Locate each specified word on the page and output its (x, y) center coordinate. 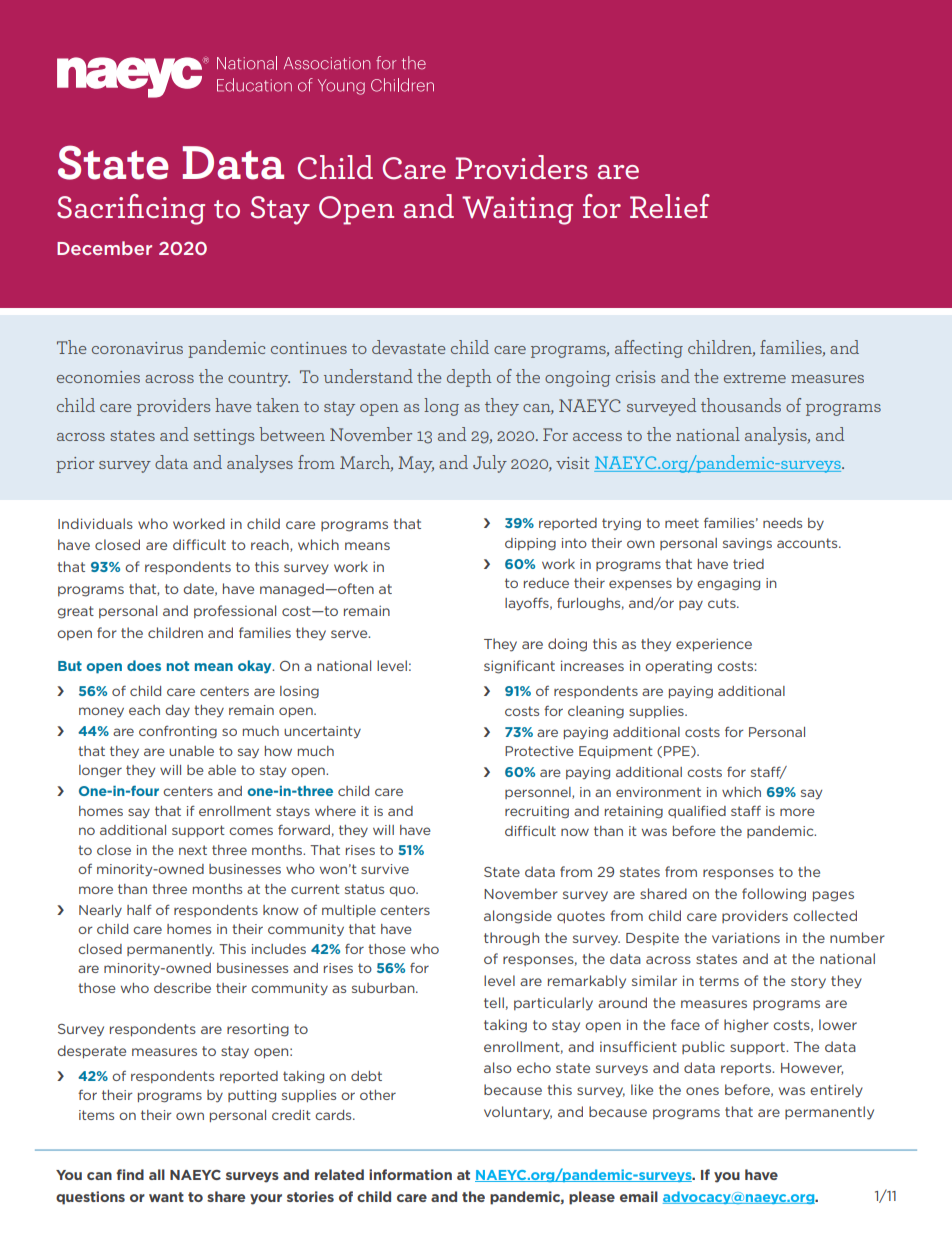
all (157, 1174)
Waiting (517, 210)
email (639, 1196)
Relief (670, 206)
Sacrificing (131, 209)
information (410, 1174)
